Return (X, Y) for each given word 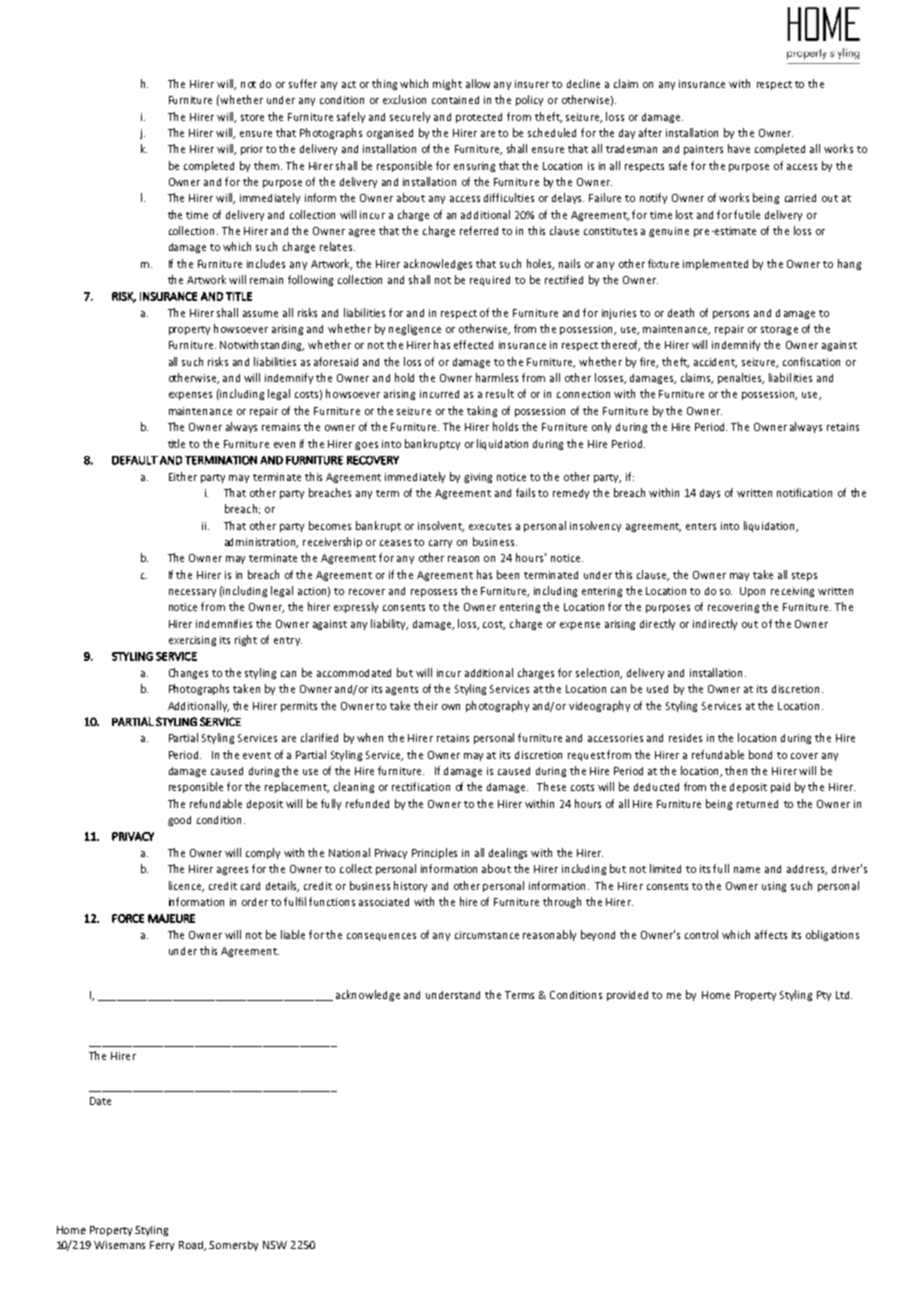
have (739, 148)
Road (192, 1246)
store (252, 117)
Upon (752, 592)
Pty (824, 996)
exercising (192, 641)
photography (497, 706)
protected (479, 118)
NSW (275, 1245)
